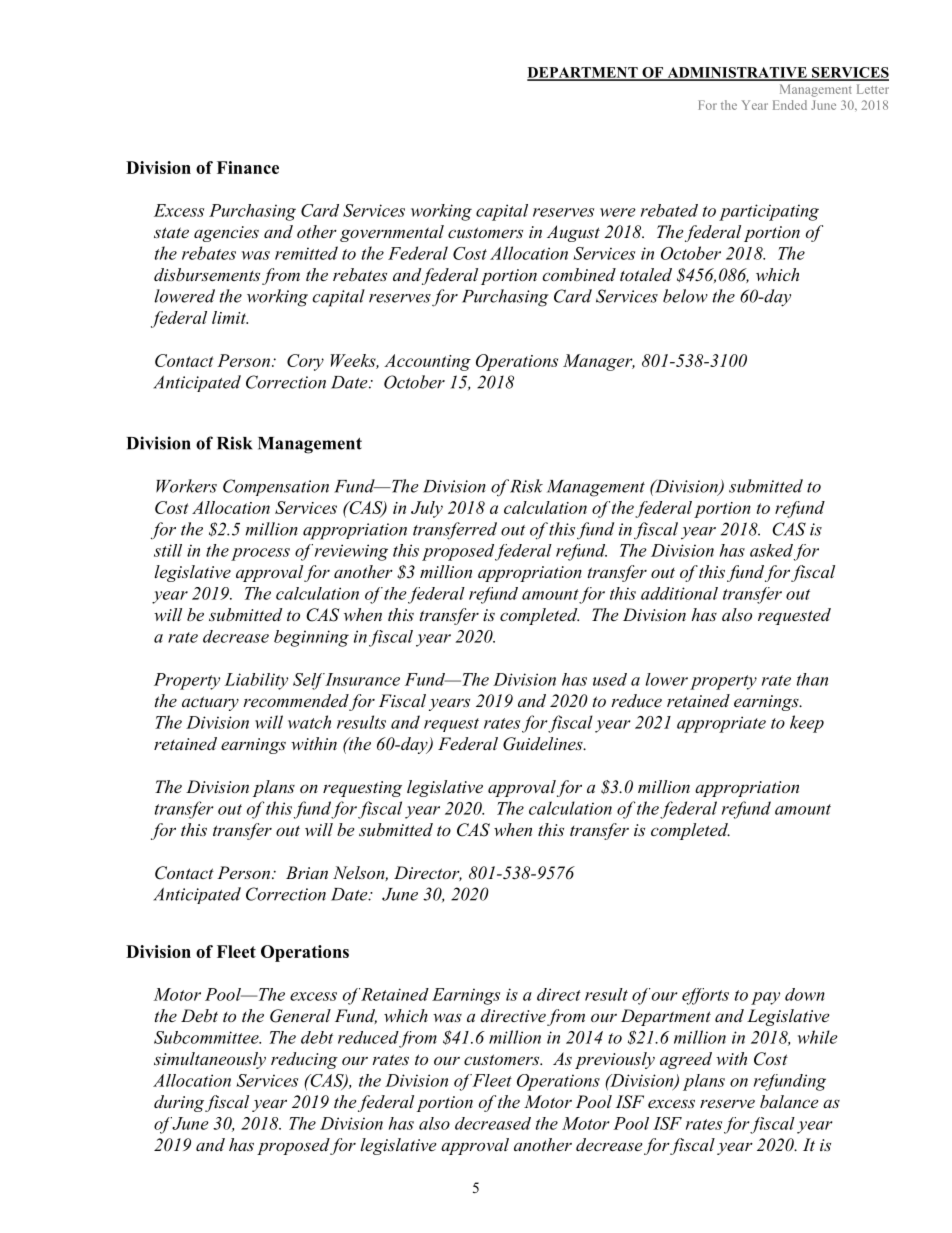 The image size is (952, 1233). What do you see at coordinates (573, 233) in the document?
I see `August` at bounding box center [573, 233].
